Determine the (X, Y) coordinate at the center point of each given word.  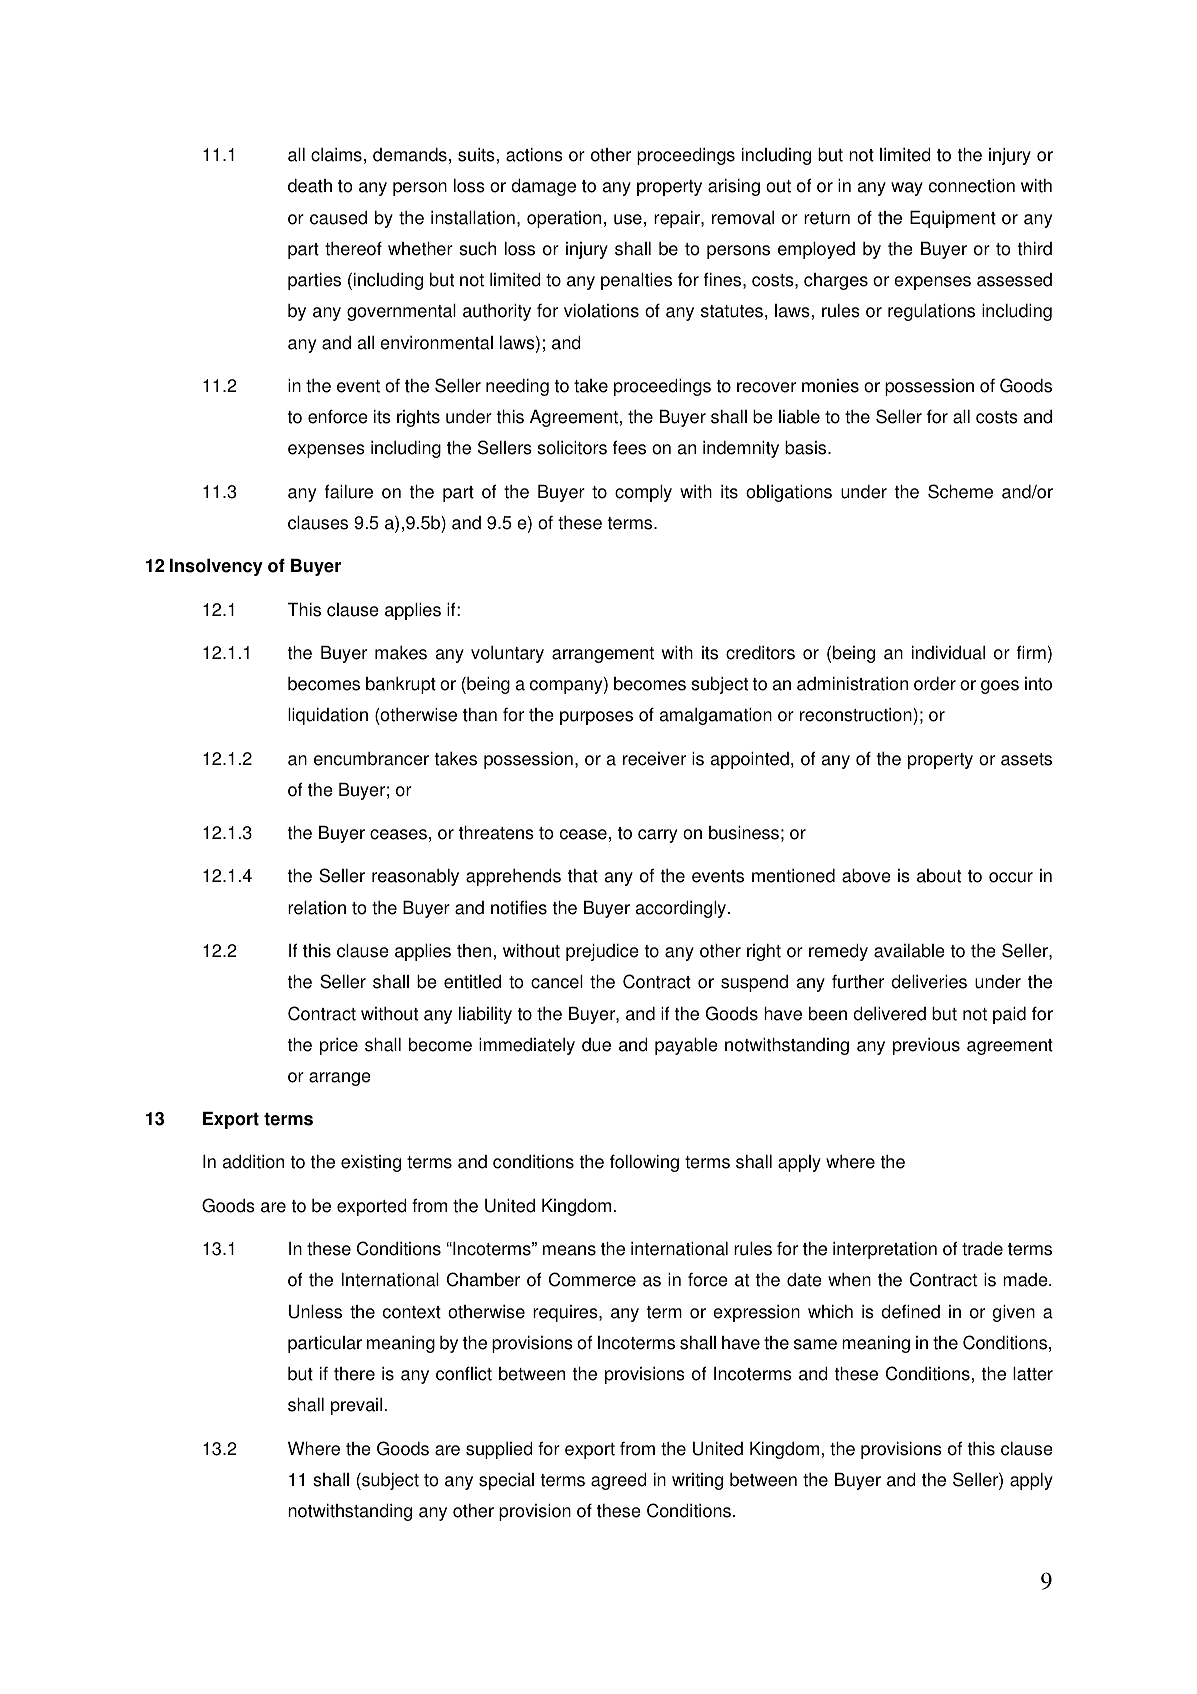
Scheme (960, 491)
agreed (619, 1481)
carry (657, 836)
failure (349, 491)
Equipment (953, 219)
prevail (356, 1406)
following (644, 1163)
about (939, 876)
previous (926, 1046)
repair (678, 219)
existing (371, 1163)
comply (643, 493)
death (310, 185)
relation (317, 907)
